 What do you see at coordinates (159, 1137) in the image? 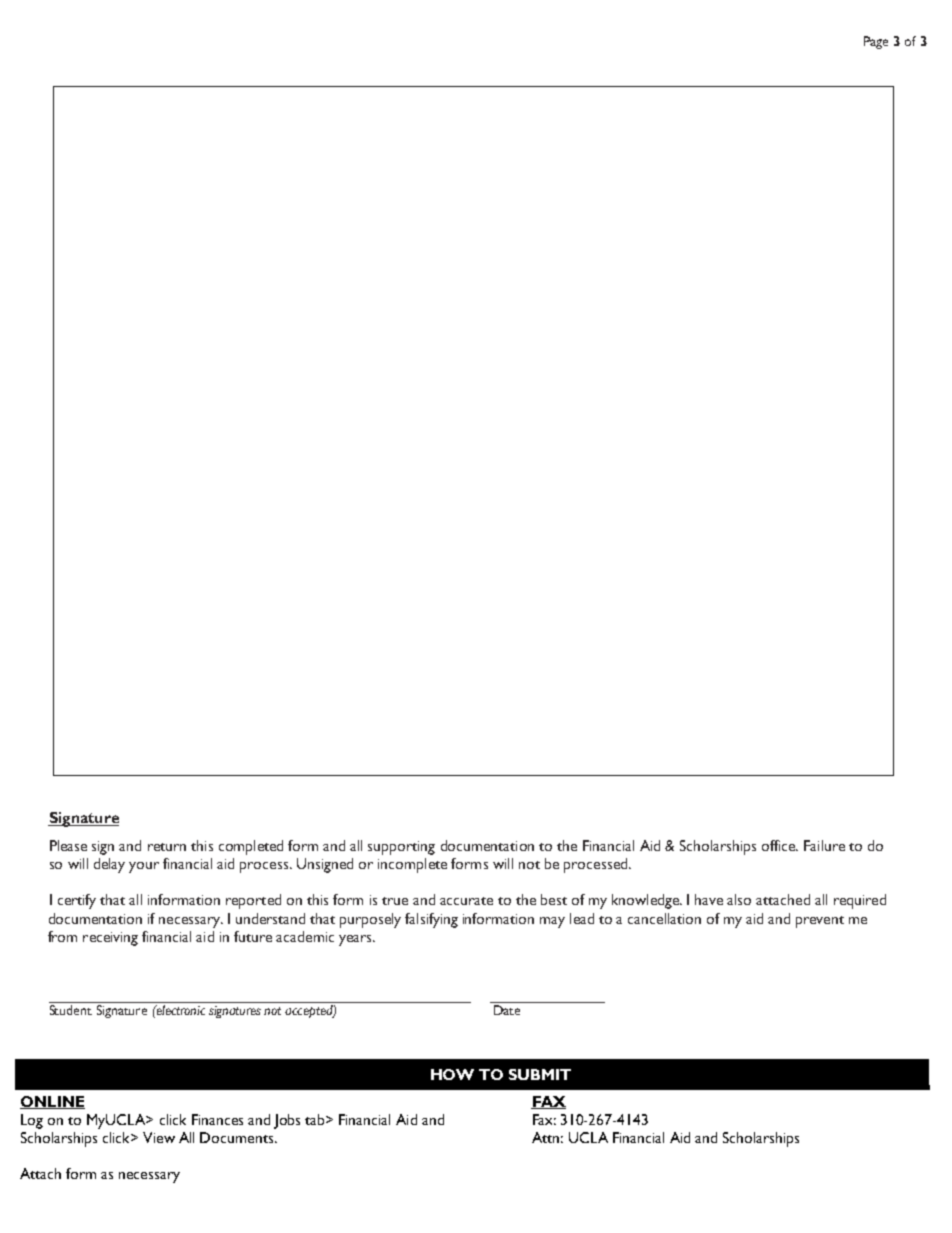
I see `View` at bounding box center [159, 1137].
